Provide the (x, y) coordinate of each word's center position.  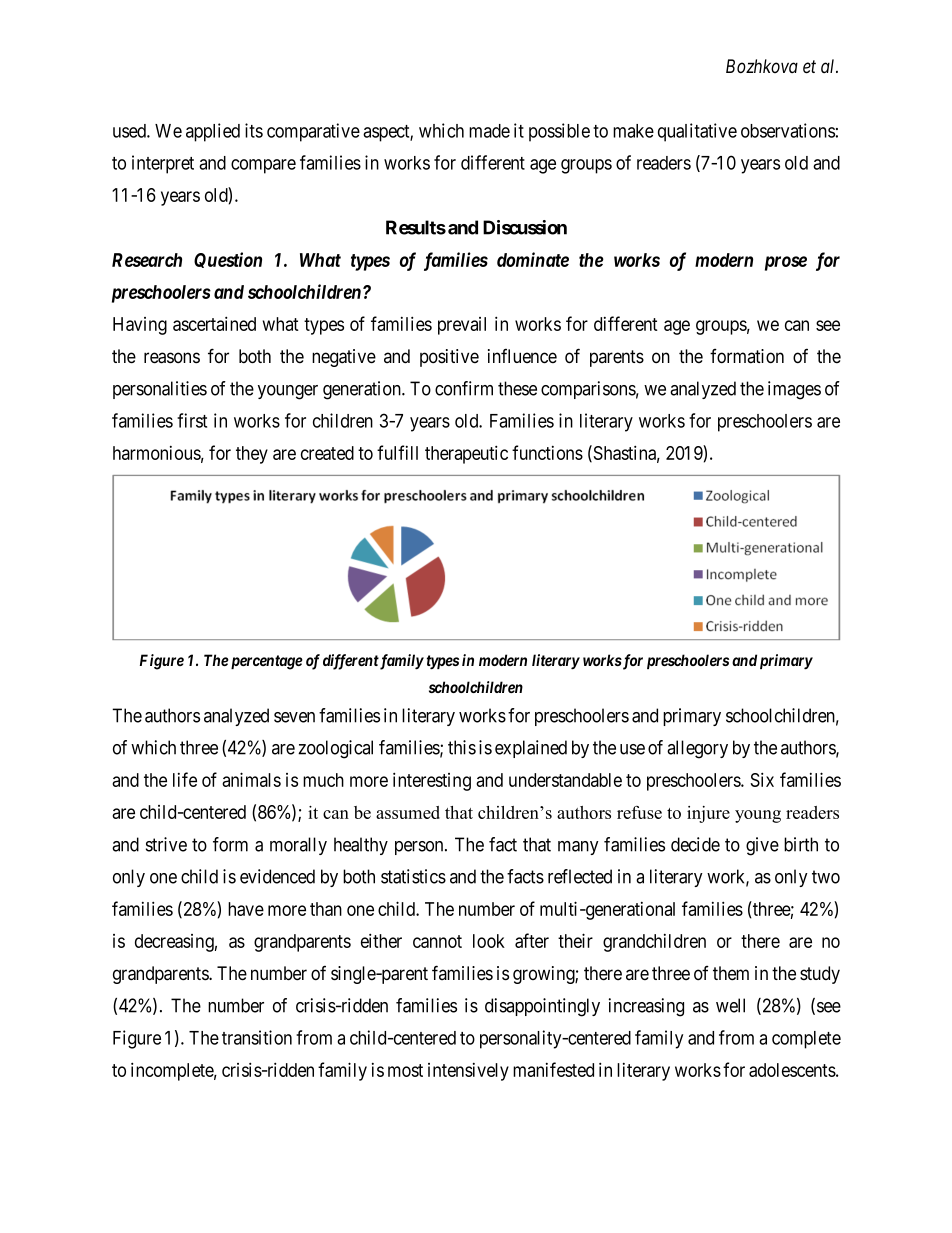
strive (166, 844)
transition (257, 1037)
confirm (464, 388)
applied (213, 132)
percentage (265, 662)
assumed (408, 812)
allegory (697, 749)
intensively (468, 1072)
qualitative (697, 132)
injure (708, 814)
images (794, 390)
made (489, 131)
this (462, 747)
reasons (172, 358)
